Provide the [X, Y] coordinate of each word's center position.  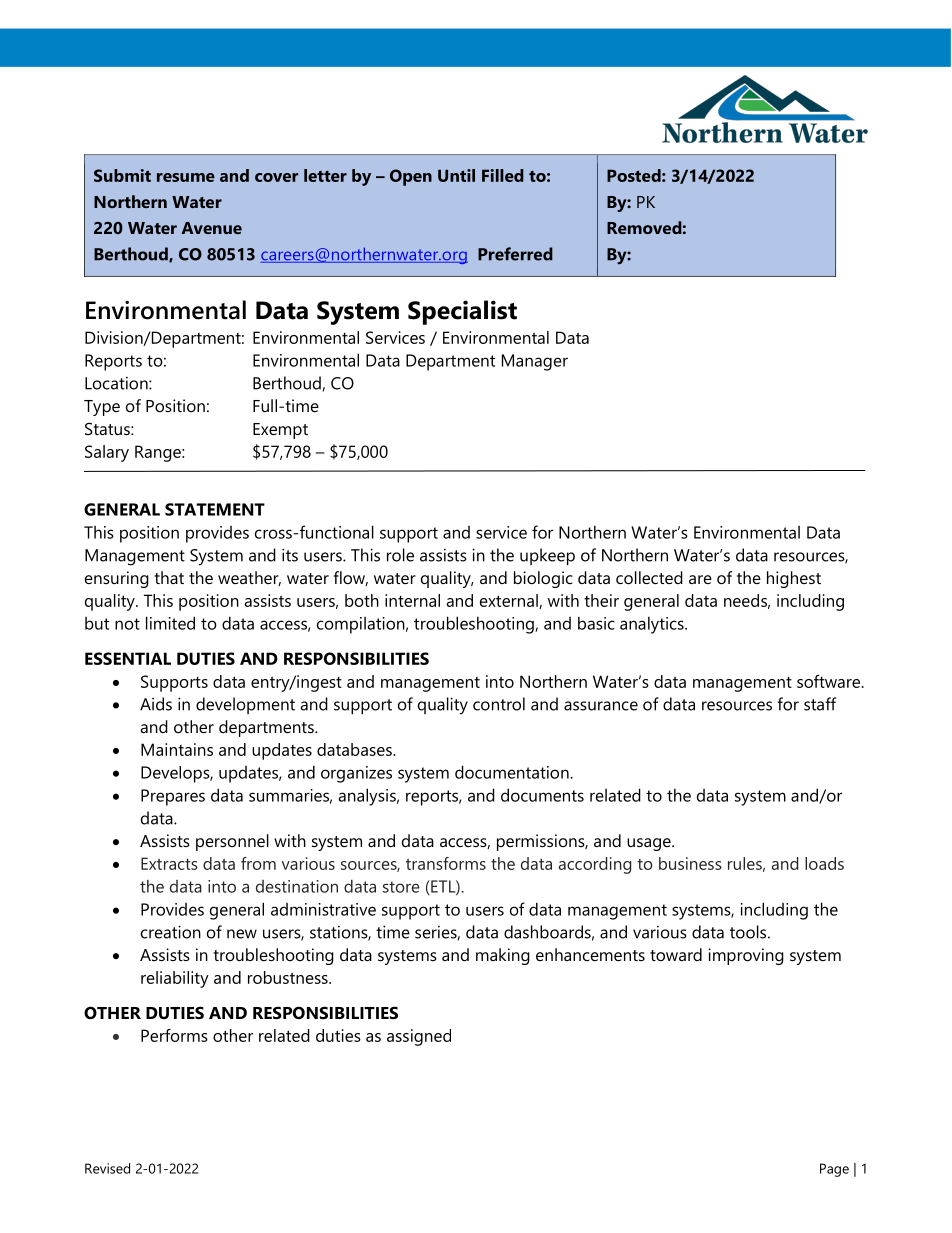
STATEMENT [215, 509]
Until [456, 175]
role [400, 555]
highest [794, 579]
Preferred [515, 254]
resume [186, 177]
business [690, 863]
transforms [446, 863]
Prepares [173, 797]
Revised [107, 1168]
